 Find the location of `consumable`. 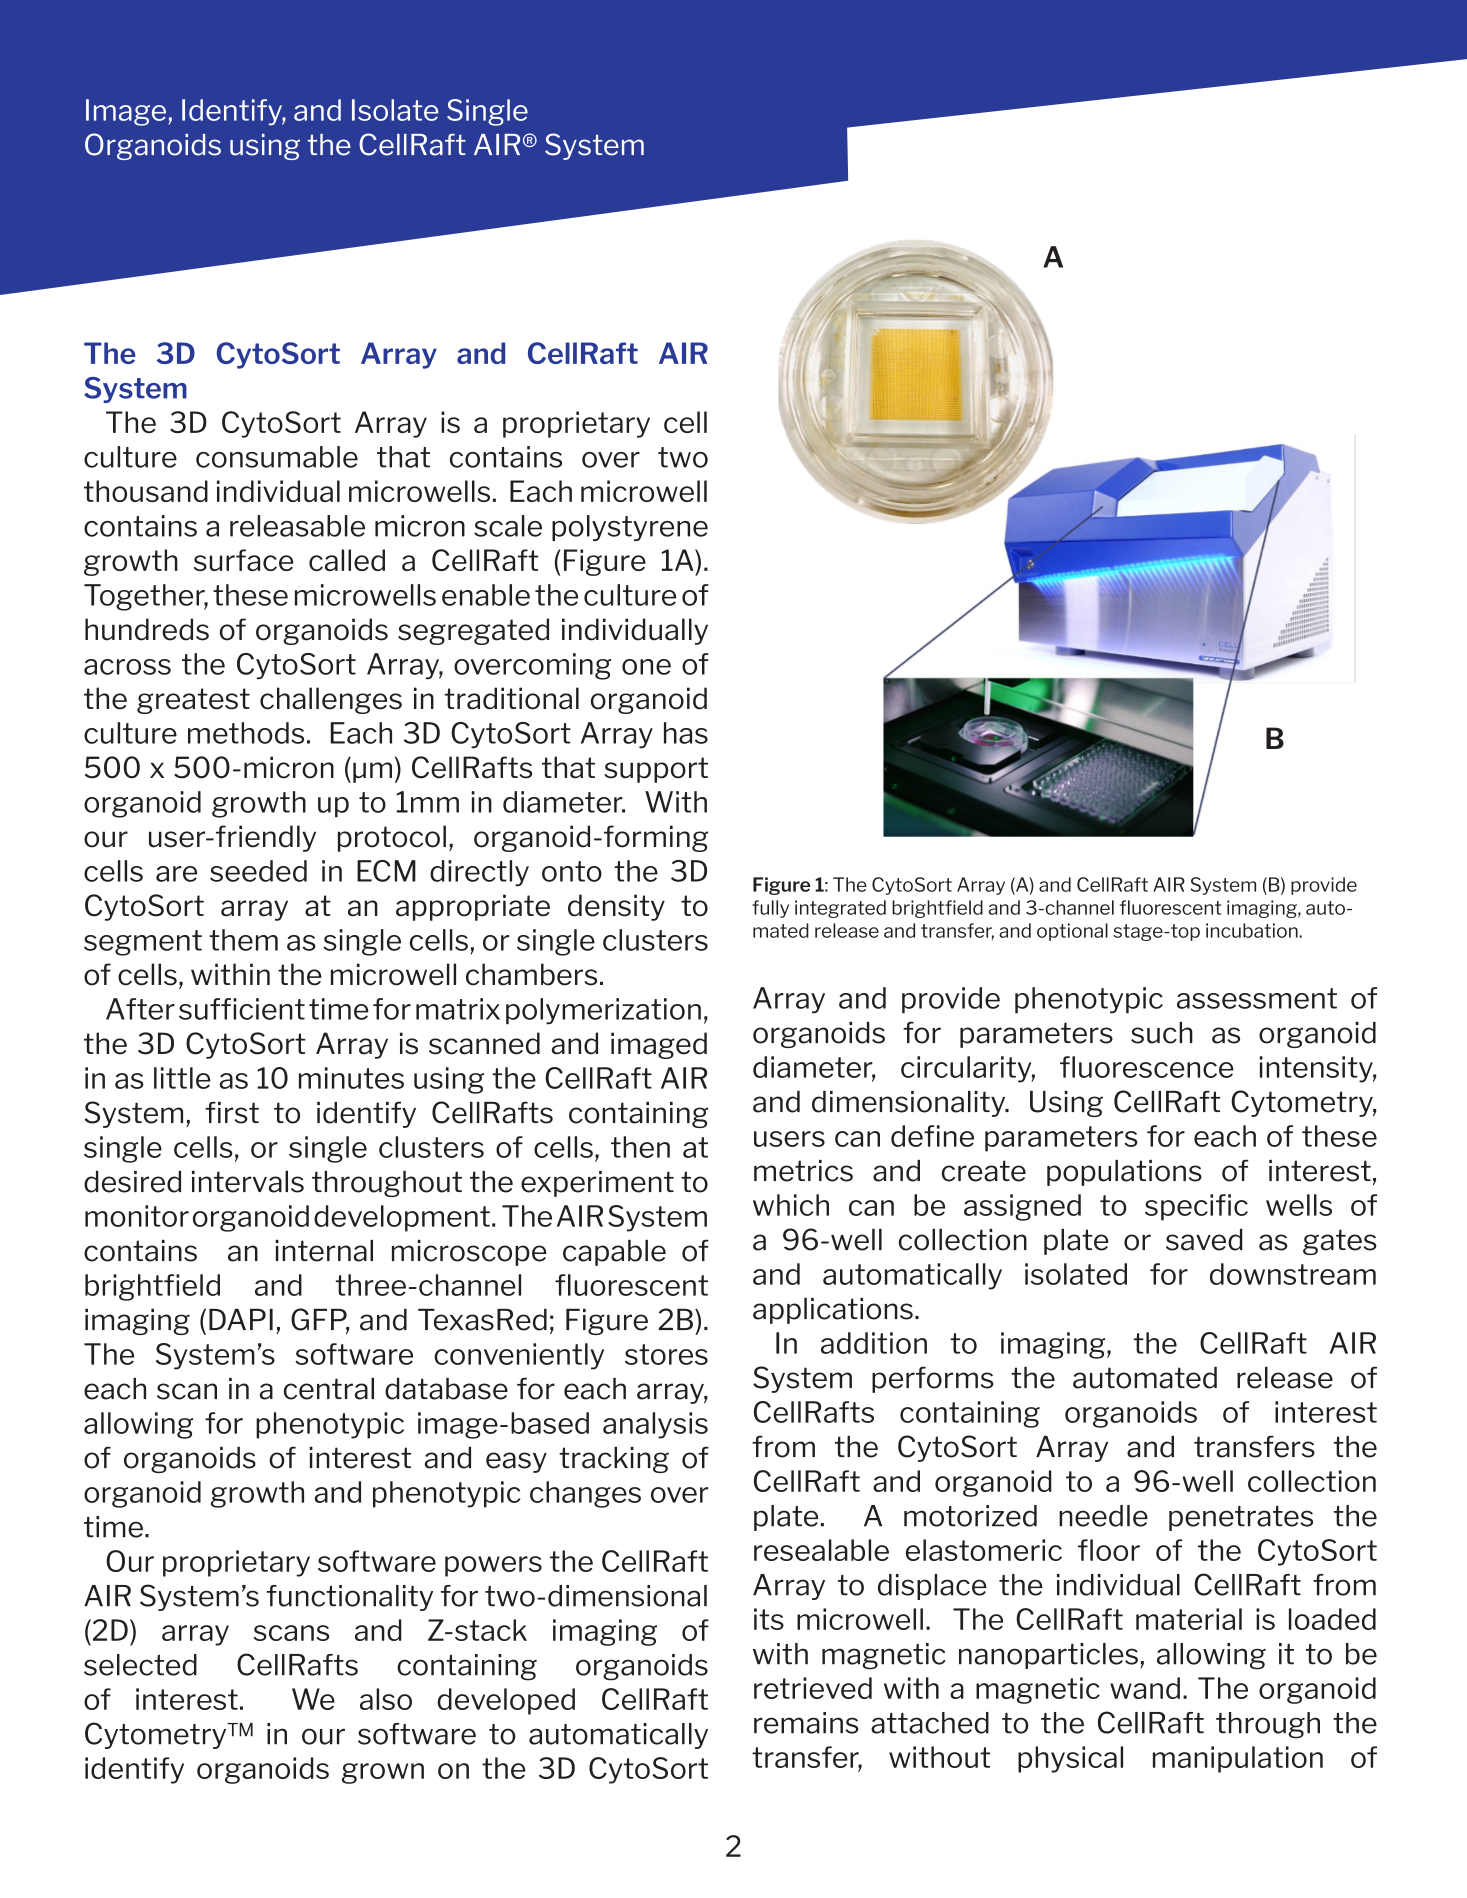

consumable is located at coordinates (277, 457).
